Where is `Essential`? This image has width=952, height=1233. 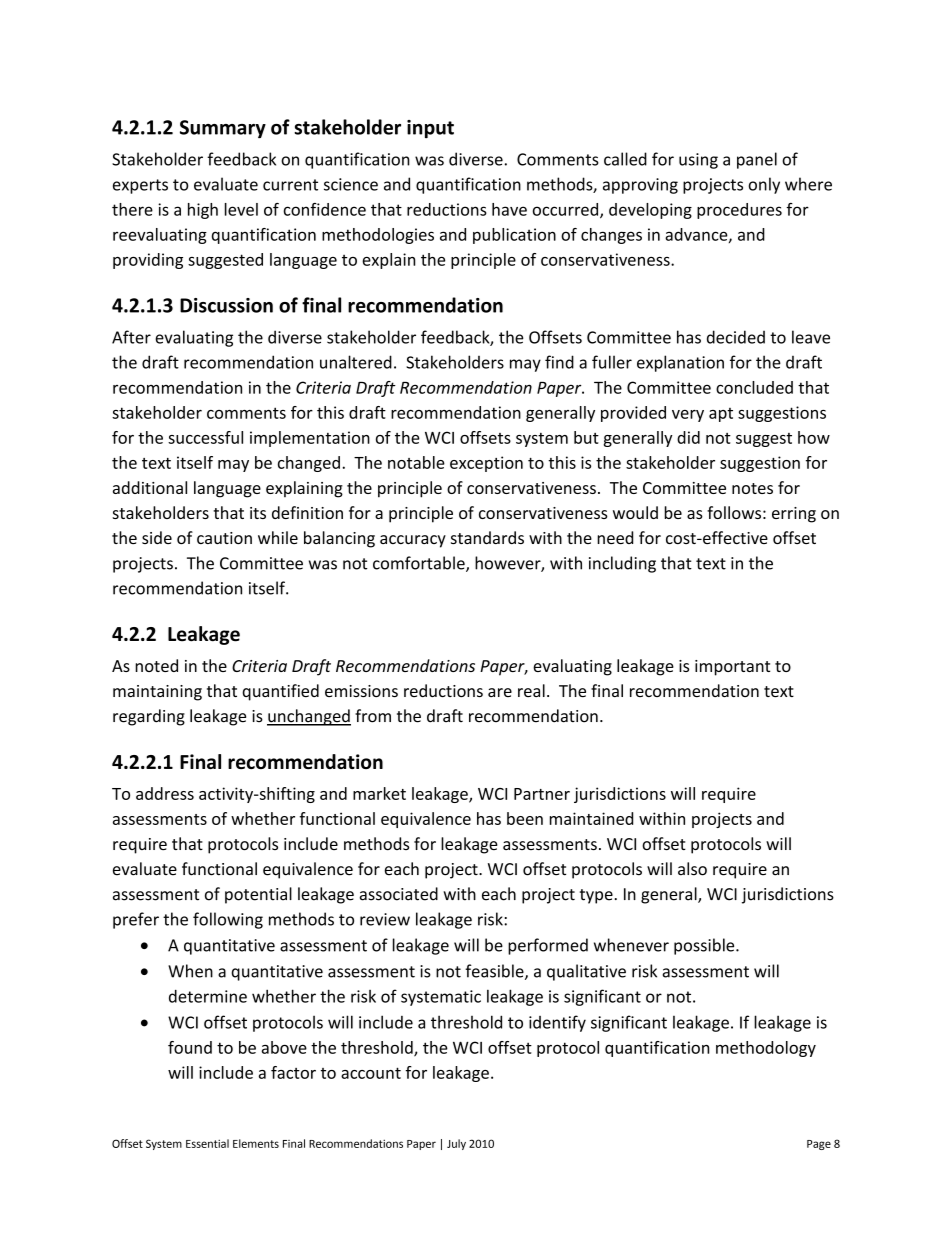 Essential is located at coordinates (207, 1143).
